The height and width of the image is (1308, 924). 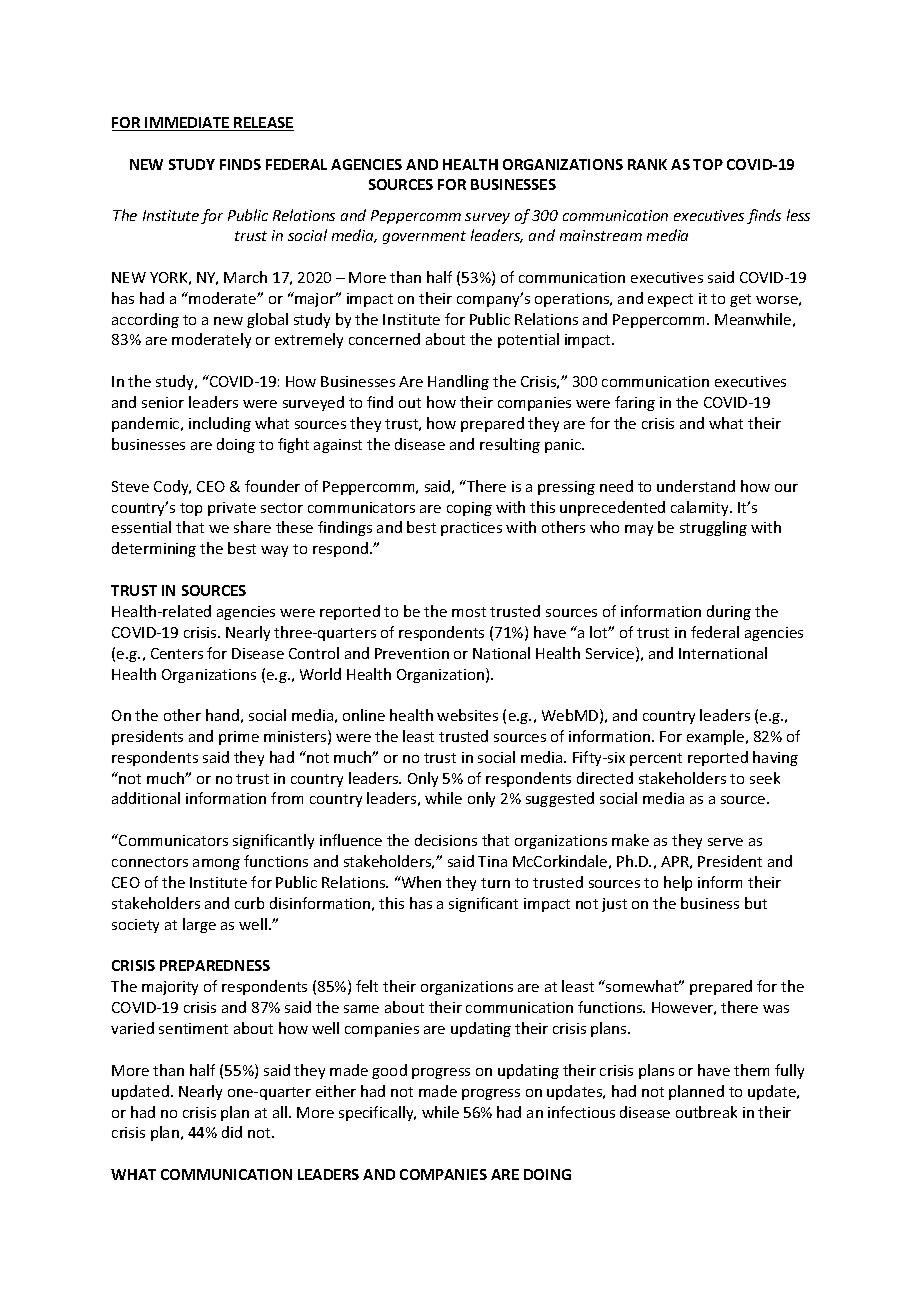 I want to click on during, so click(x=729, y=612).
